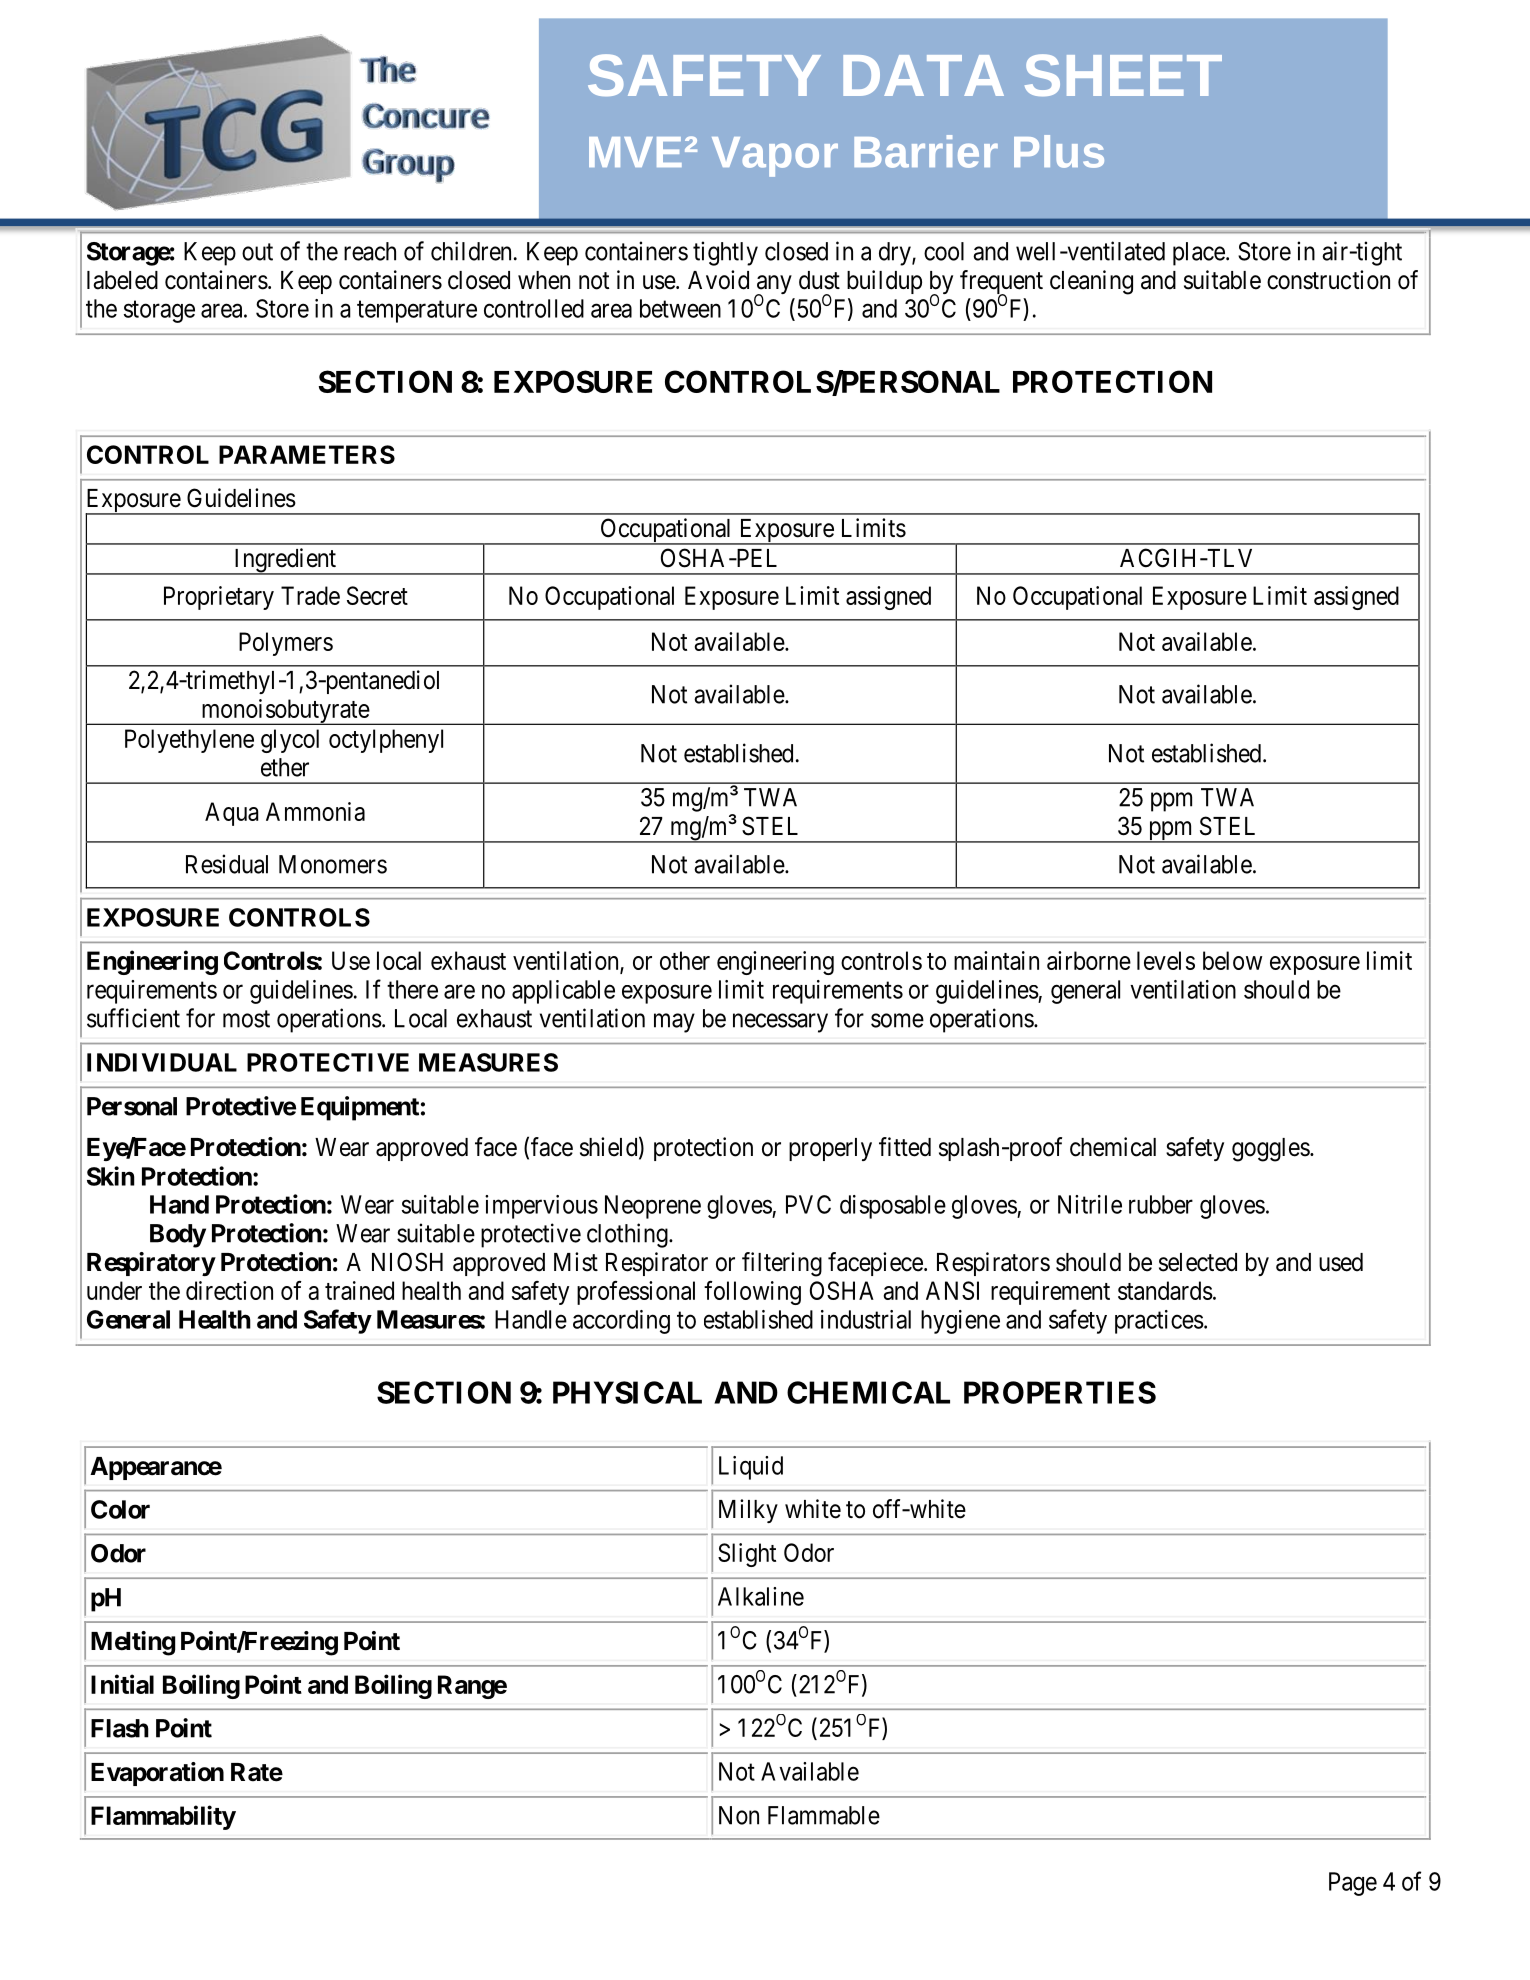 This page has height=1980, width=1530. What do you see at coordinates (1198, 1262) in the page?
I see `selected` at bounding box center [1198, 1262].
